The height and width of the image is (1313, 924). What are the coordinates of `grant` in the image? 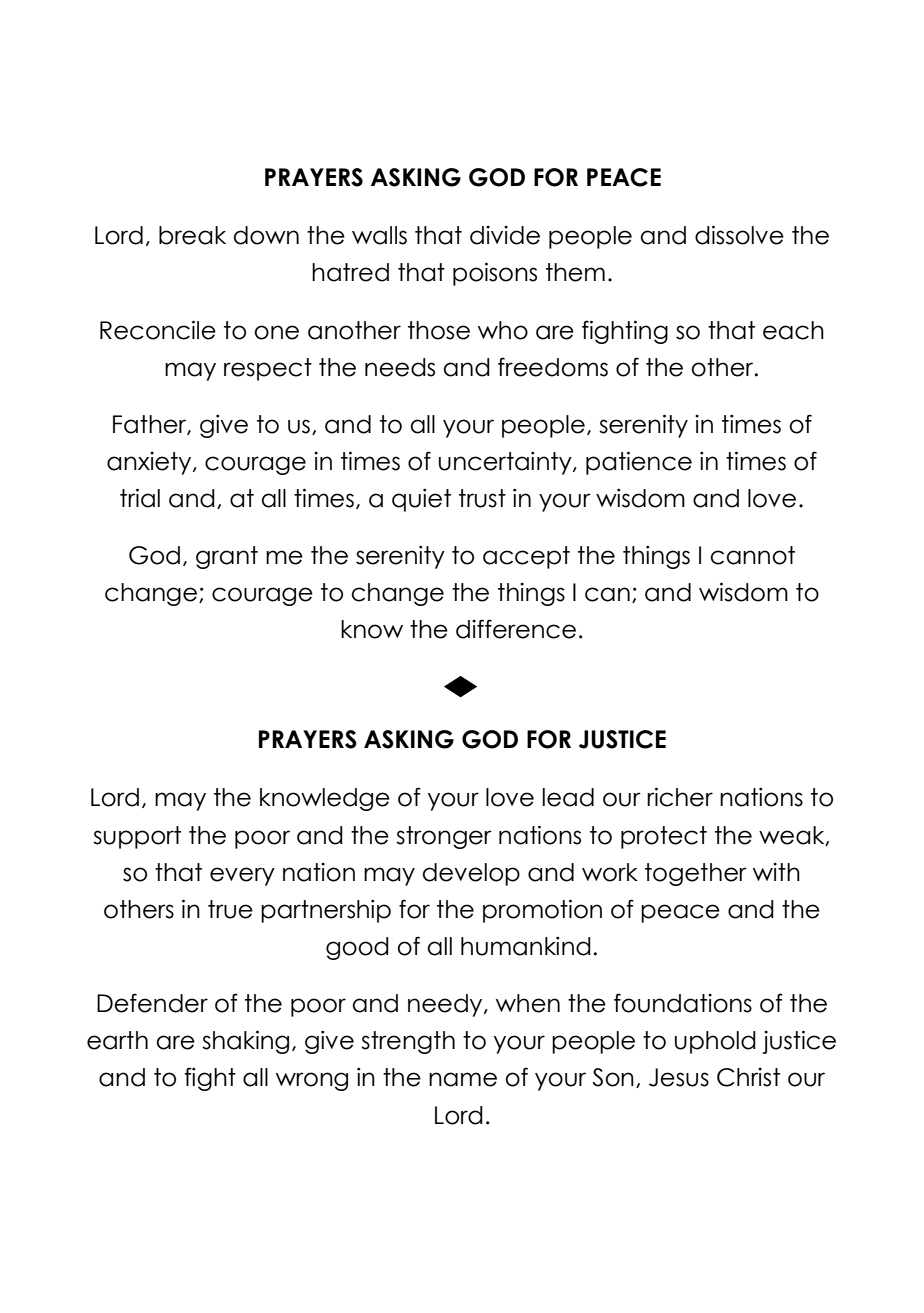 It's located at (227, 557).
